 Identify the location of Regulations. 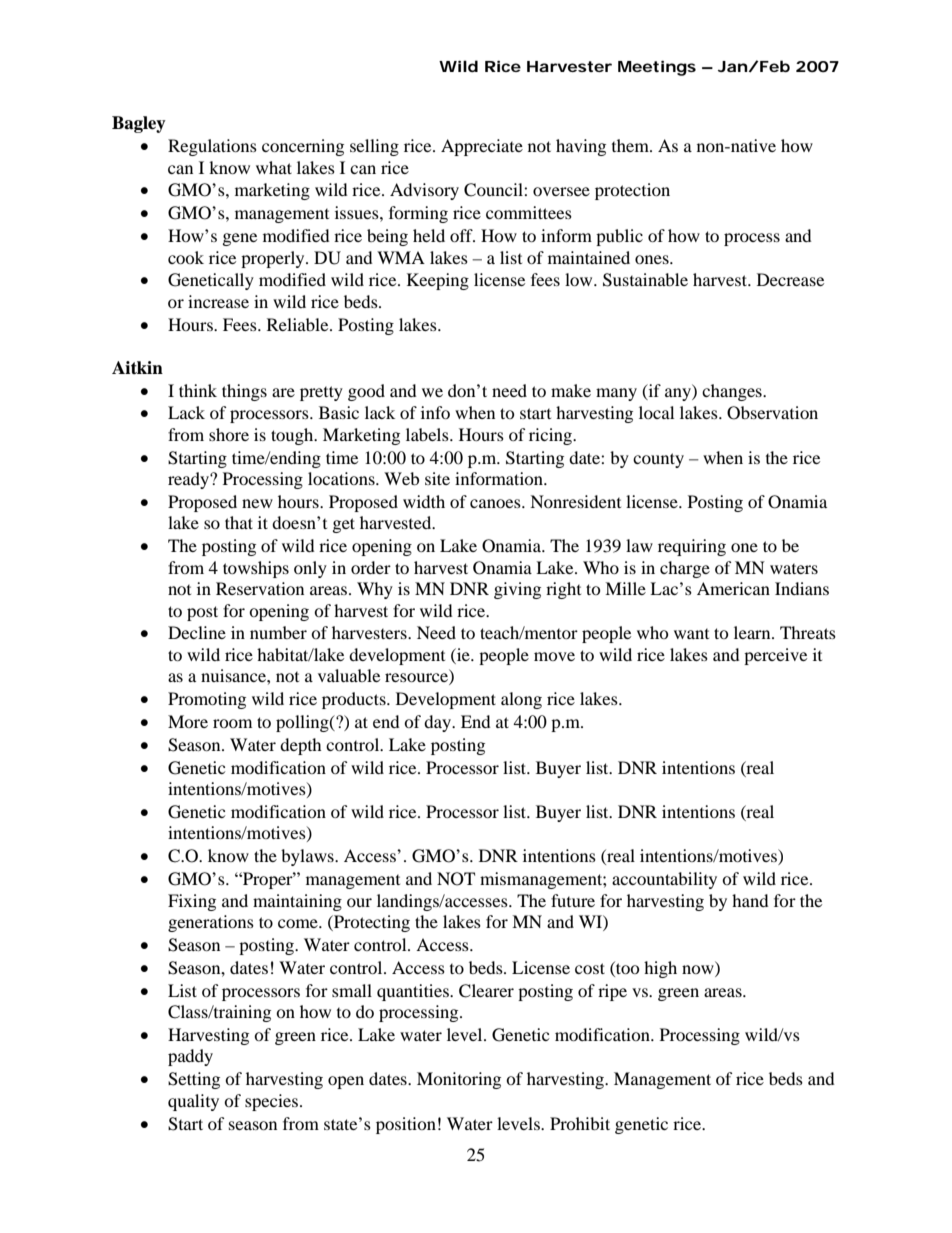
(212, 147).
